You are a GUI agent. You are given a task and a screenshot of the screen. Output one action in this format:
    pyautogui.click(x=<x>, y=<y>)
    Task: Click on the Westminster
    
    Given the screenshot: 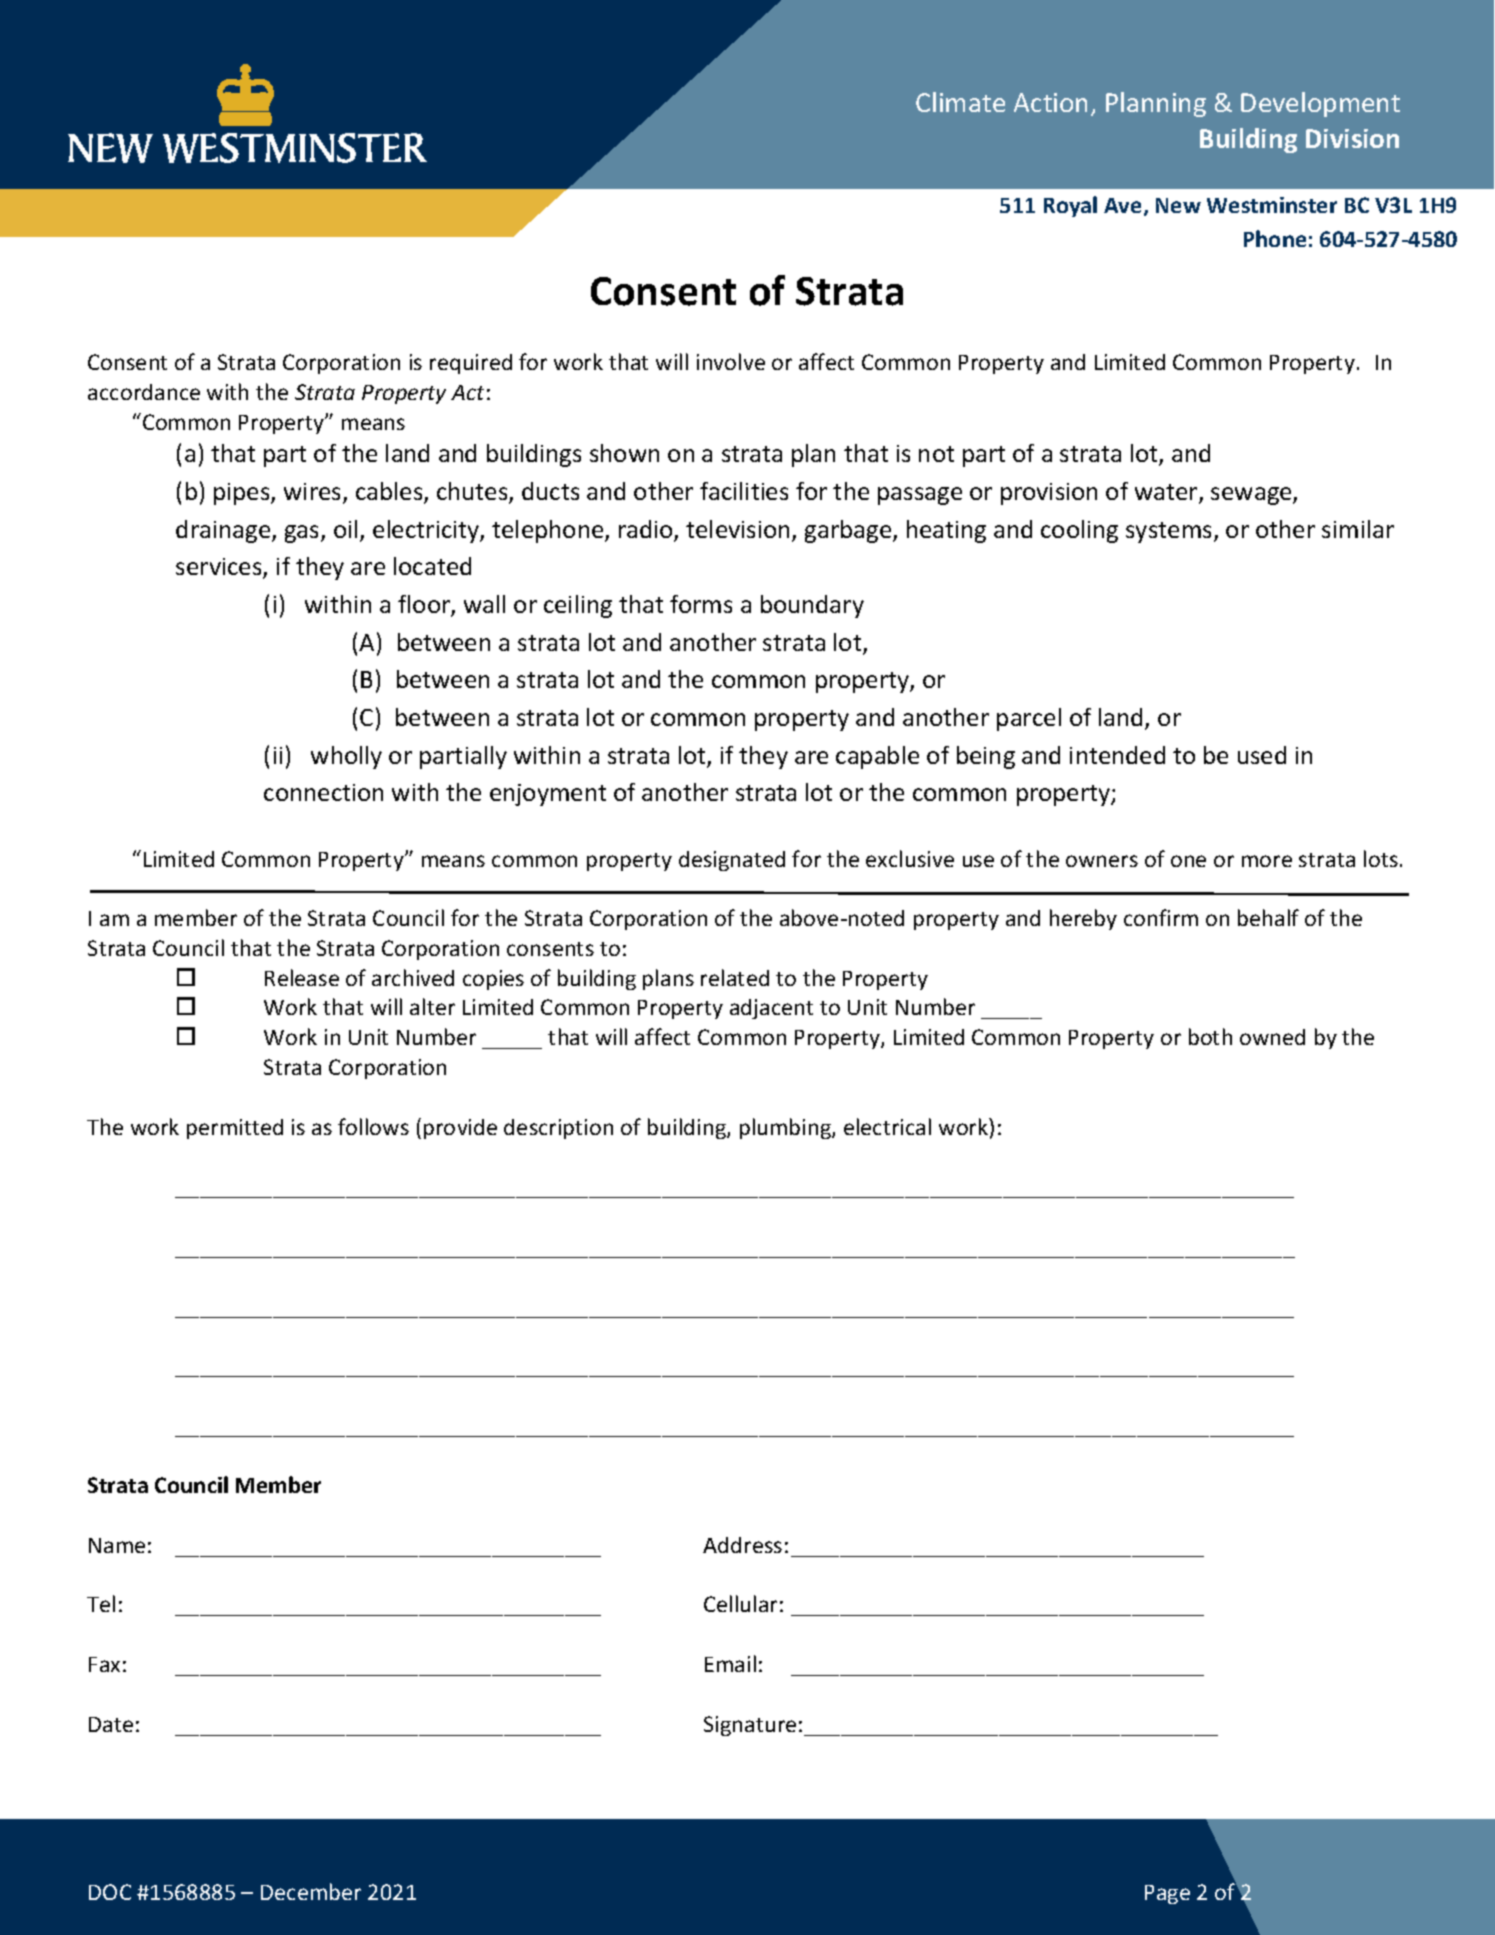 What is the action you would take?
    pyautogui.click(x=1272, y=205)
